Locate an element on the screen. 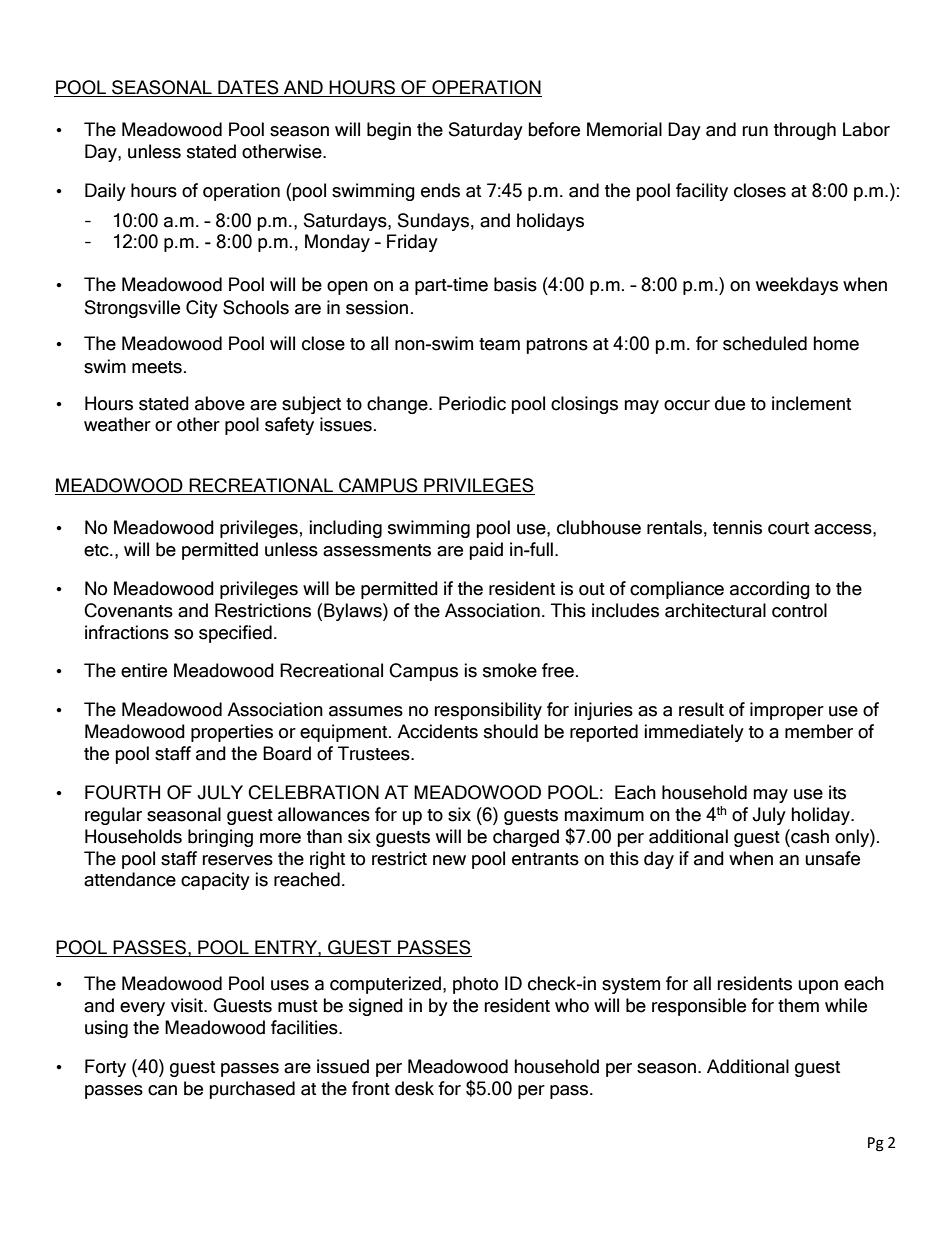 Image resolution: width=952 pixels, height=1233 pixels. scheduled is located at coordinates (765, 343).
